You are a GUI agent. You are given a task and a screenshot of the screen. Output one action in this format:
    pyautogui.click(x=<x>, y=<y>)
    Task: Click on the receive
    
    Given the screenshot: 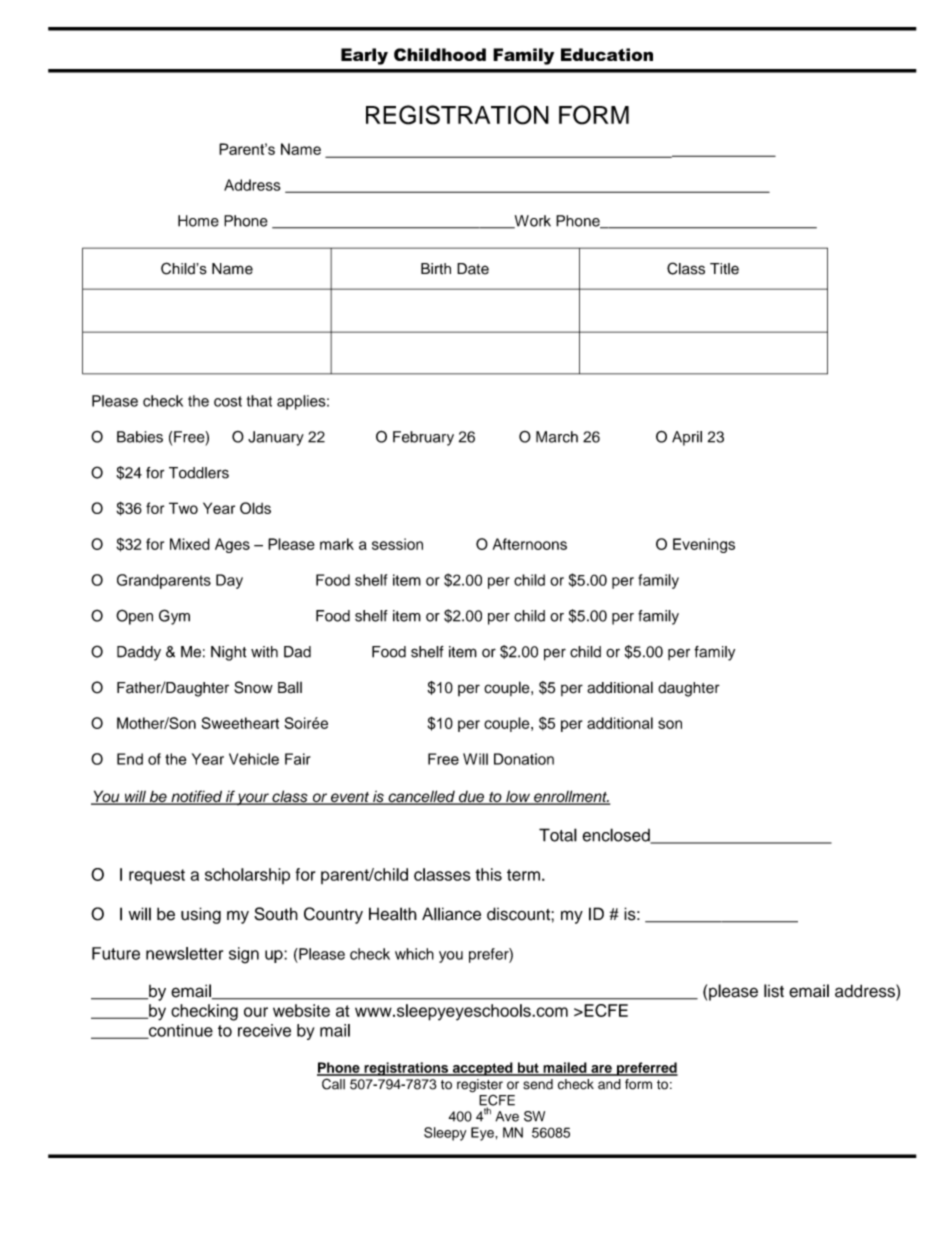 What is the action you would take?
    pyautogui.click(x=264, y=1030)
